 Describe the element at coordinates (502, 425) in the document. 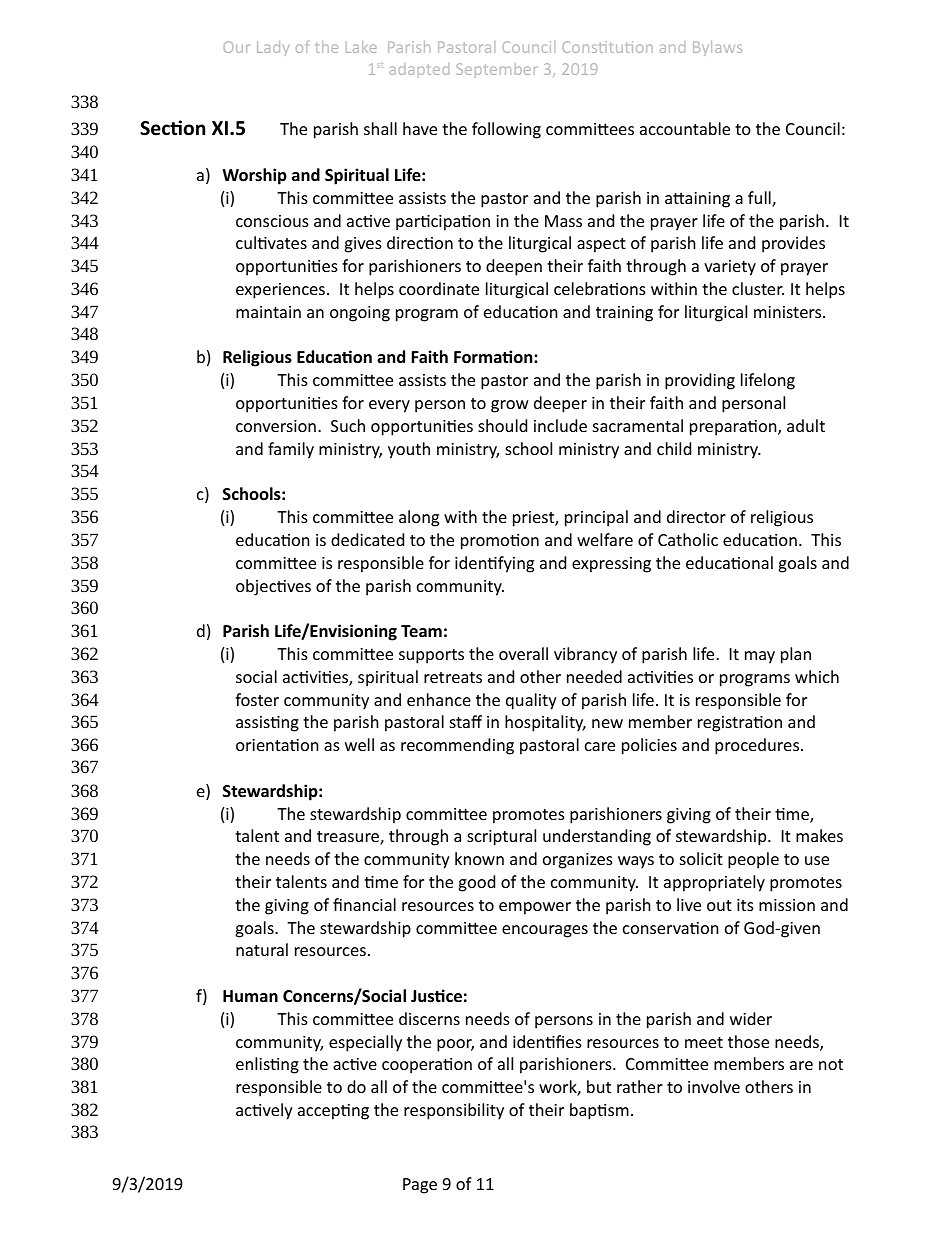

I see `should` at that location.
